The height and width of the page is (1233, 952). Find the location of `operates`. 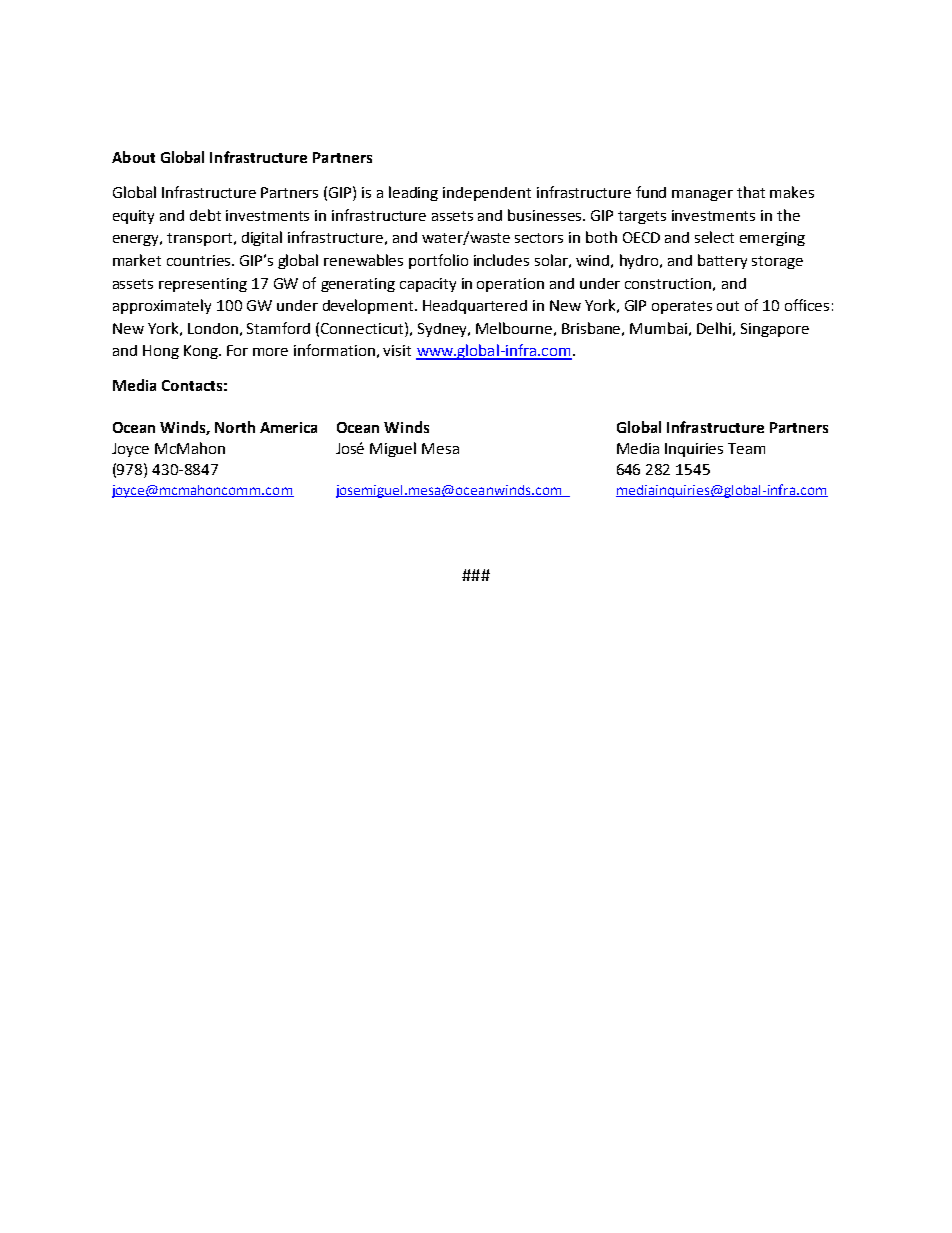

operates is located at coordinates (682, 307).
